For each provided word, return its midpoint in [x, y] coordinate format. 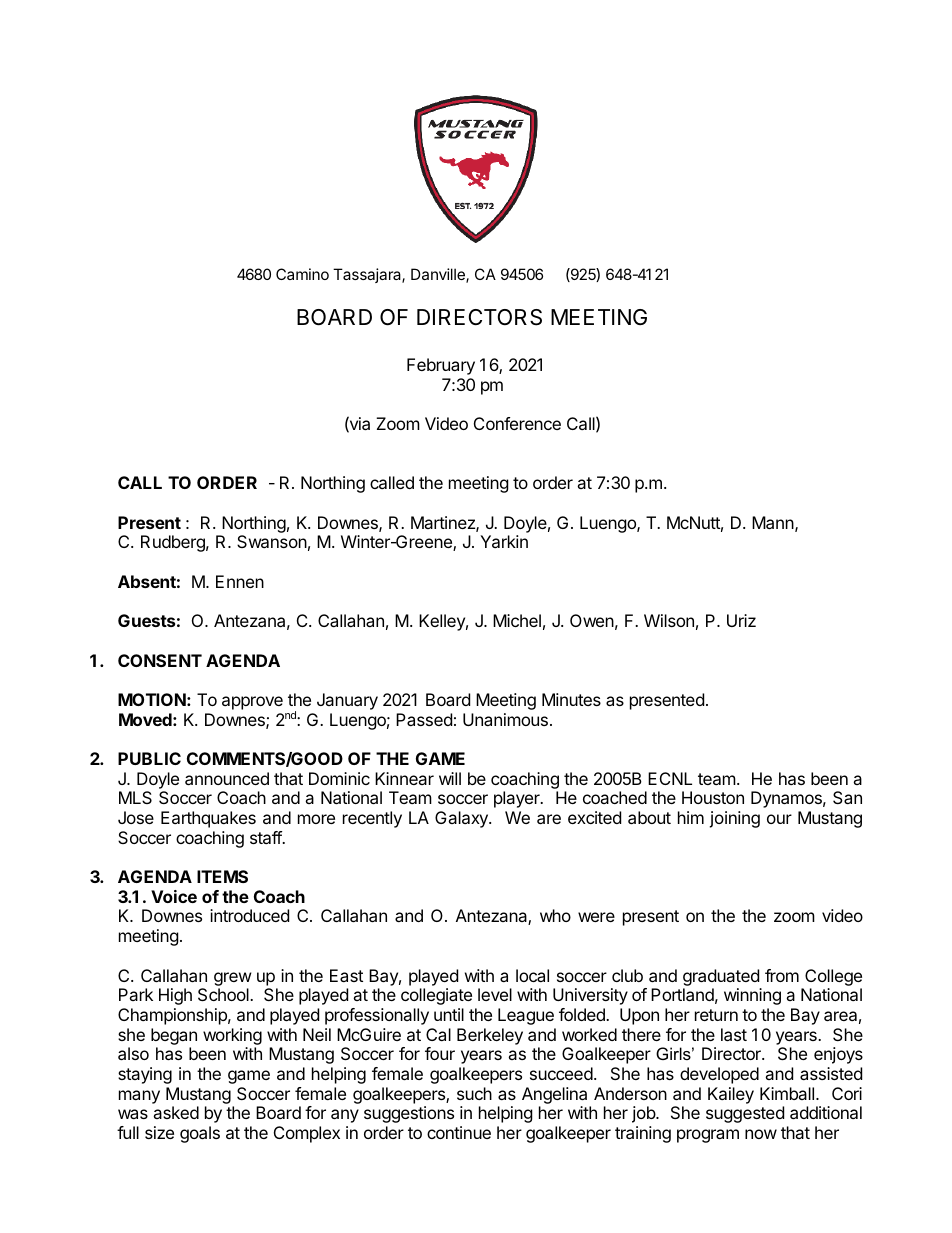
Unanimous [505, 719]
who [555, 915]
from [782, 975]
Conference [517, 423]
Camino [302, 274]
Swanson [272, 541]
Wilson [669, 620]
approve [252, 703]
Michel [517, 620]
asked [176, 1112]
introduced [249, 915]
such [474, 1093]
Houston [713, 797]
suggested [745, 1114]
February [441, 366]
